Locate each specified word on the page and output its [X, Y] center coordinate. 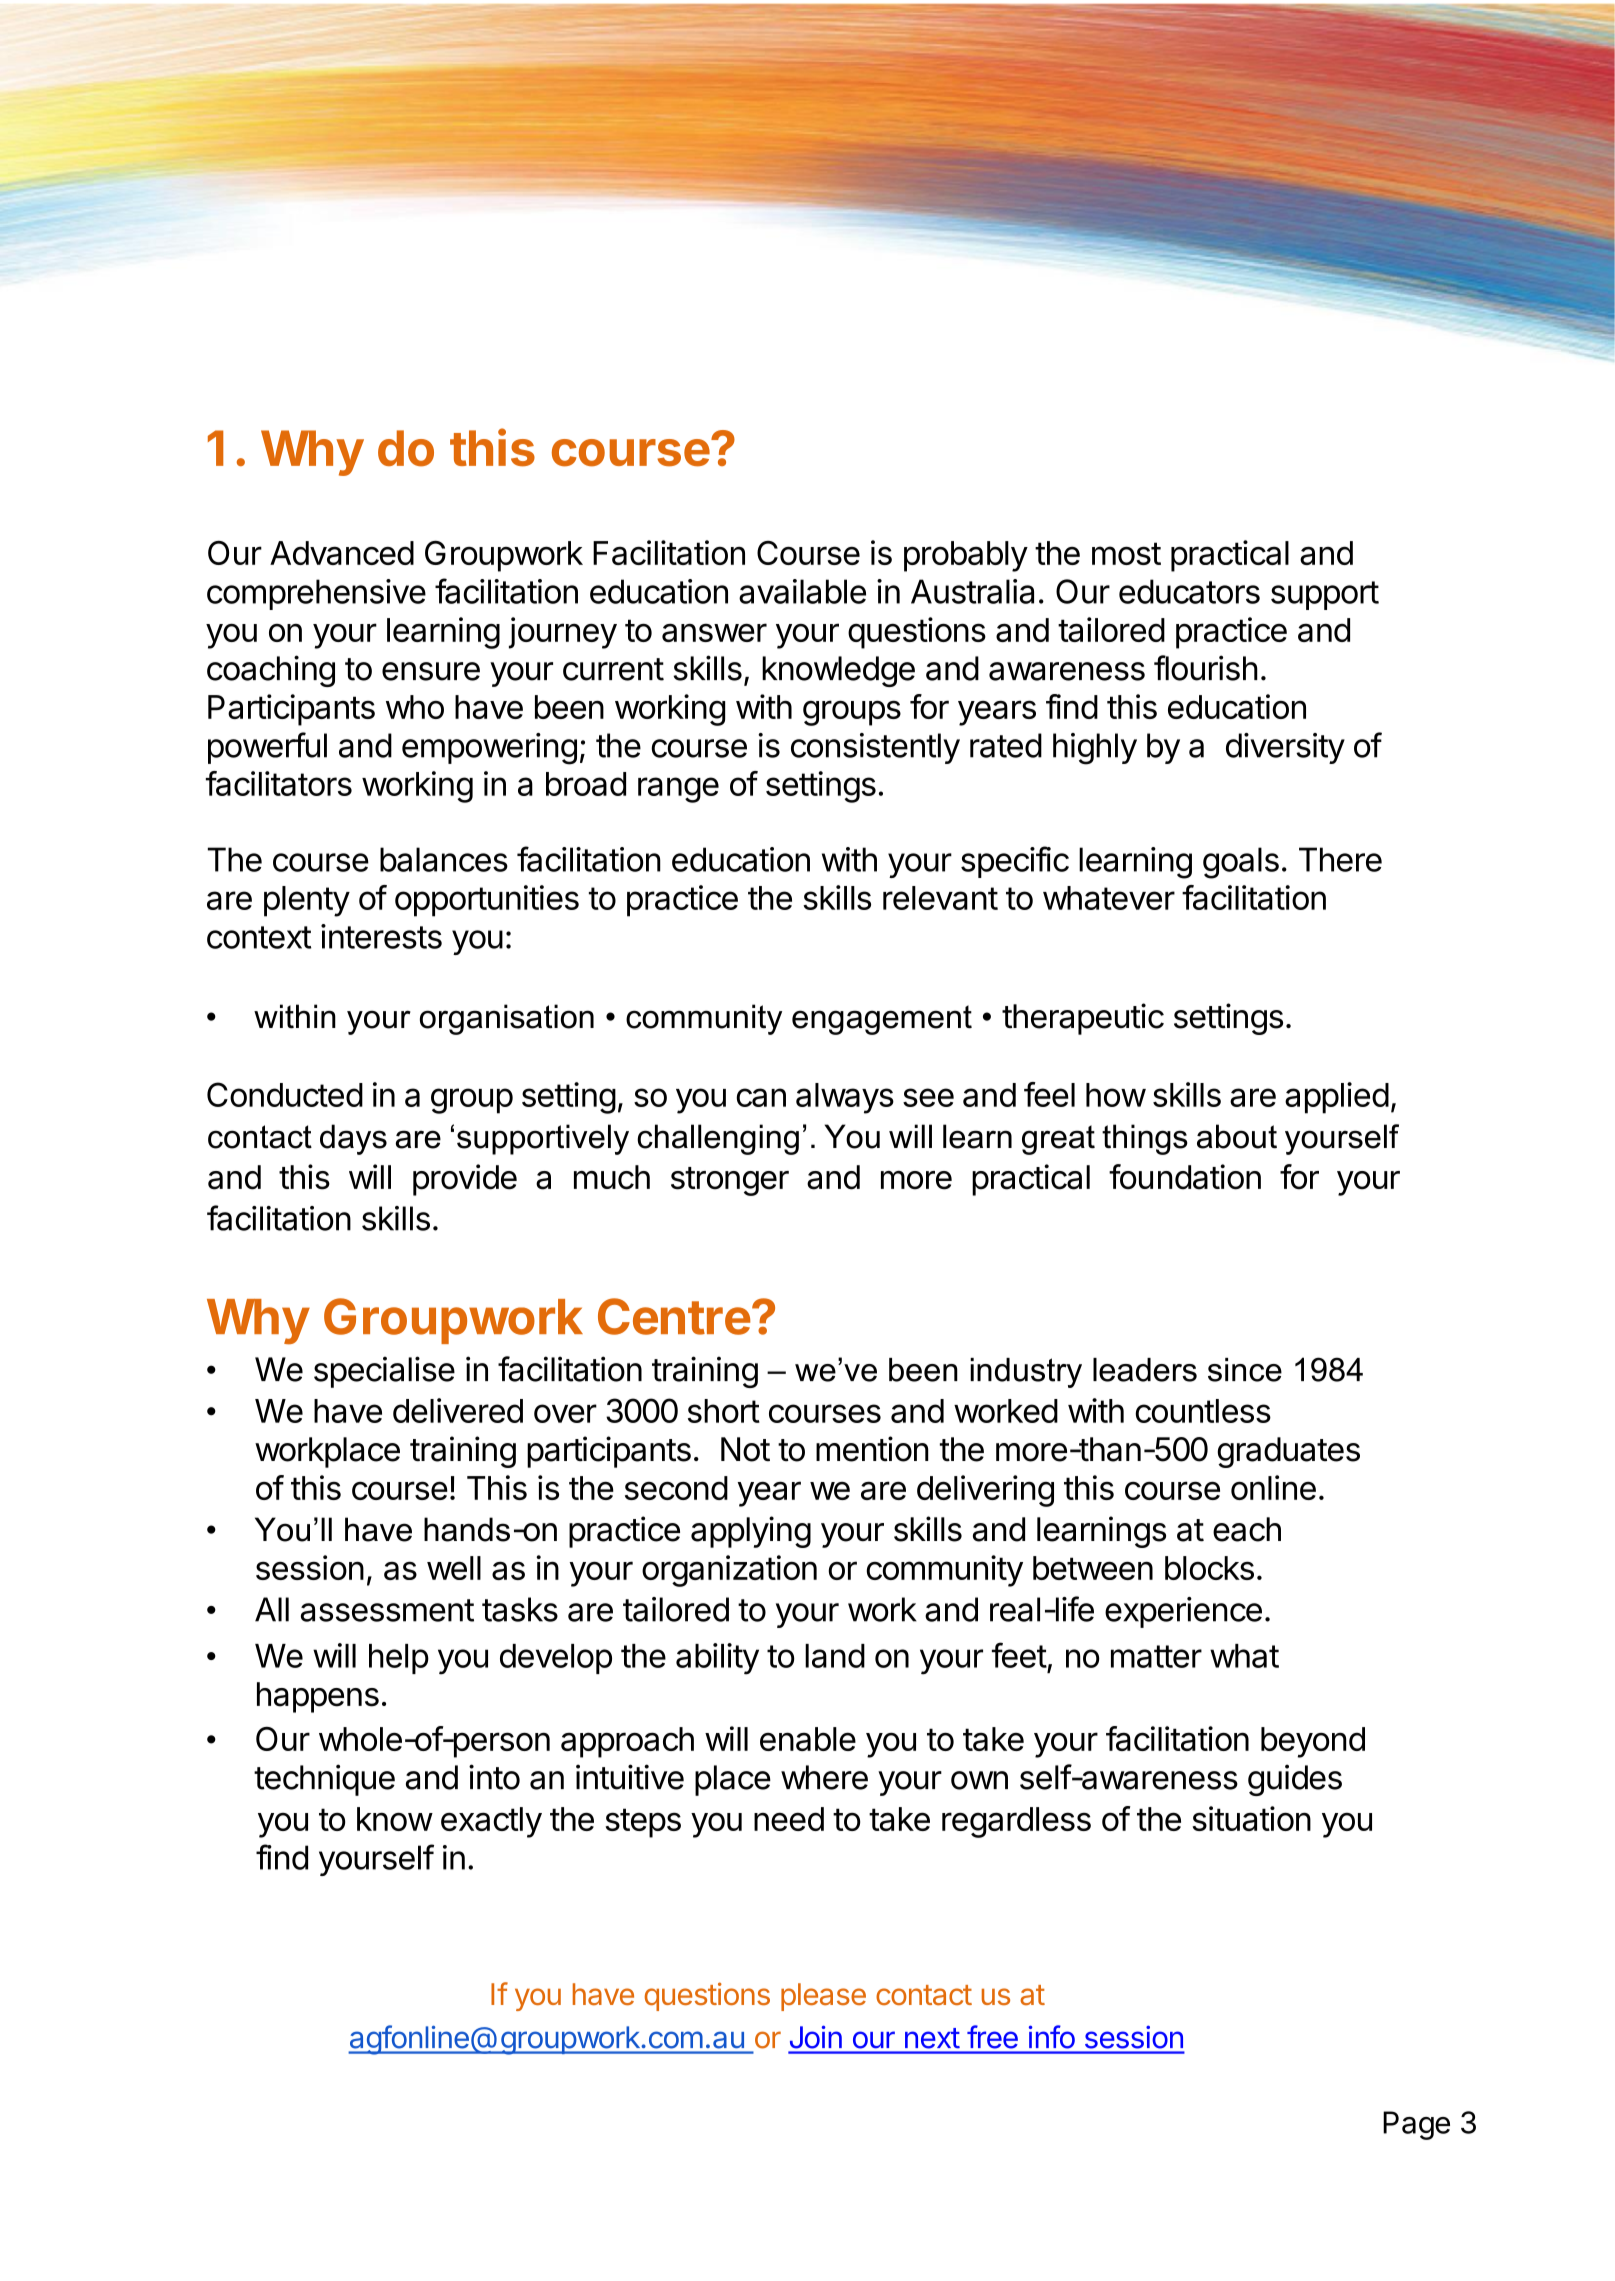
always [845, 1098]
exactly [491, 1822]
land [835, 1656]
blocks [1209, 1568]
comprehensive [316, 594]
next [932, 2038]
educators [1189, 591]
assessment [387, 1610]
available [802, 591]
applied [1337, 1098]
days [353, 1139]
